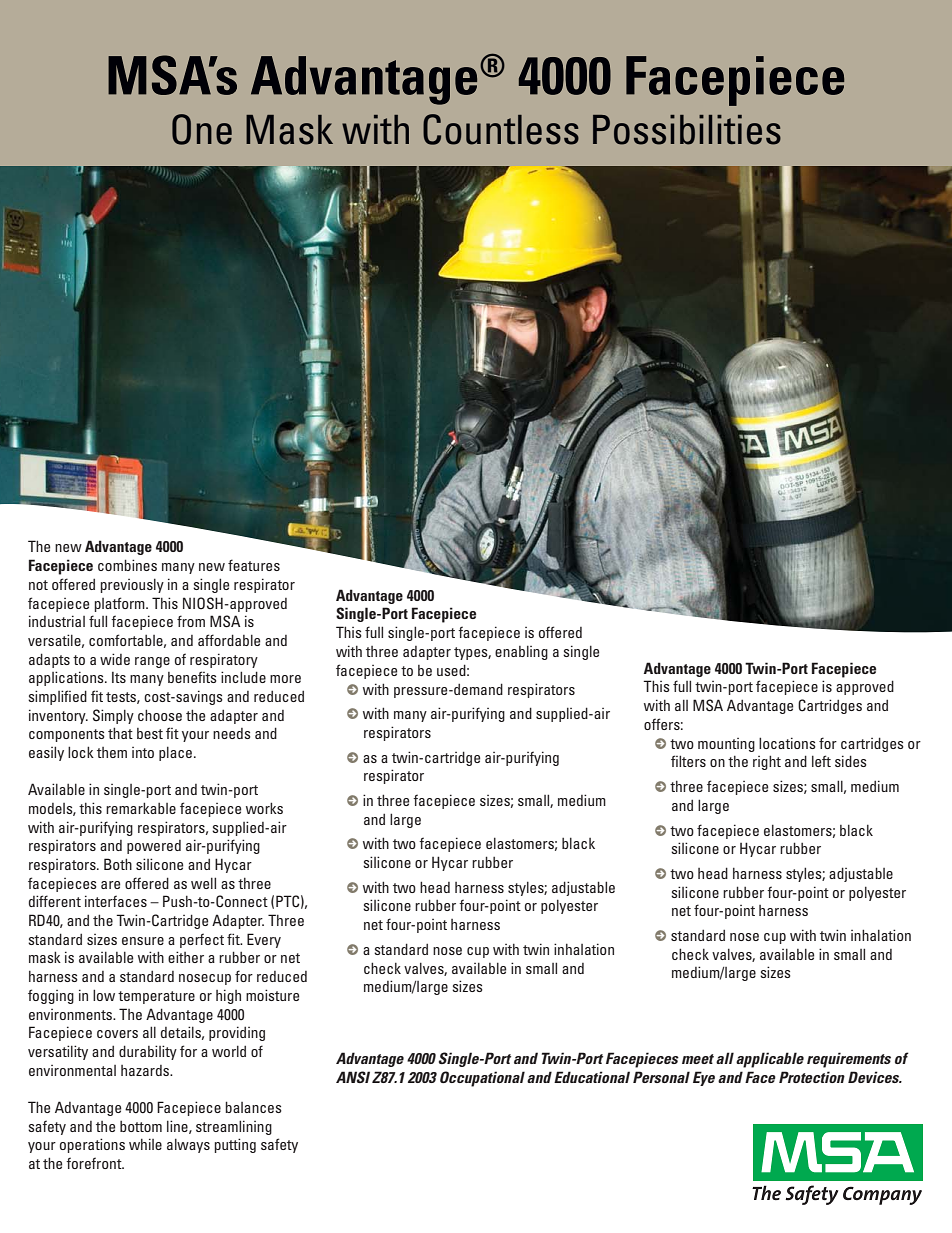 The height and width of the screenshot is (1233, 952). Describe the element at coordinates (254, 565) in the screenshot. I see `features` at that location.
